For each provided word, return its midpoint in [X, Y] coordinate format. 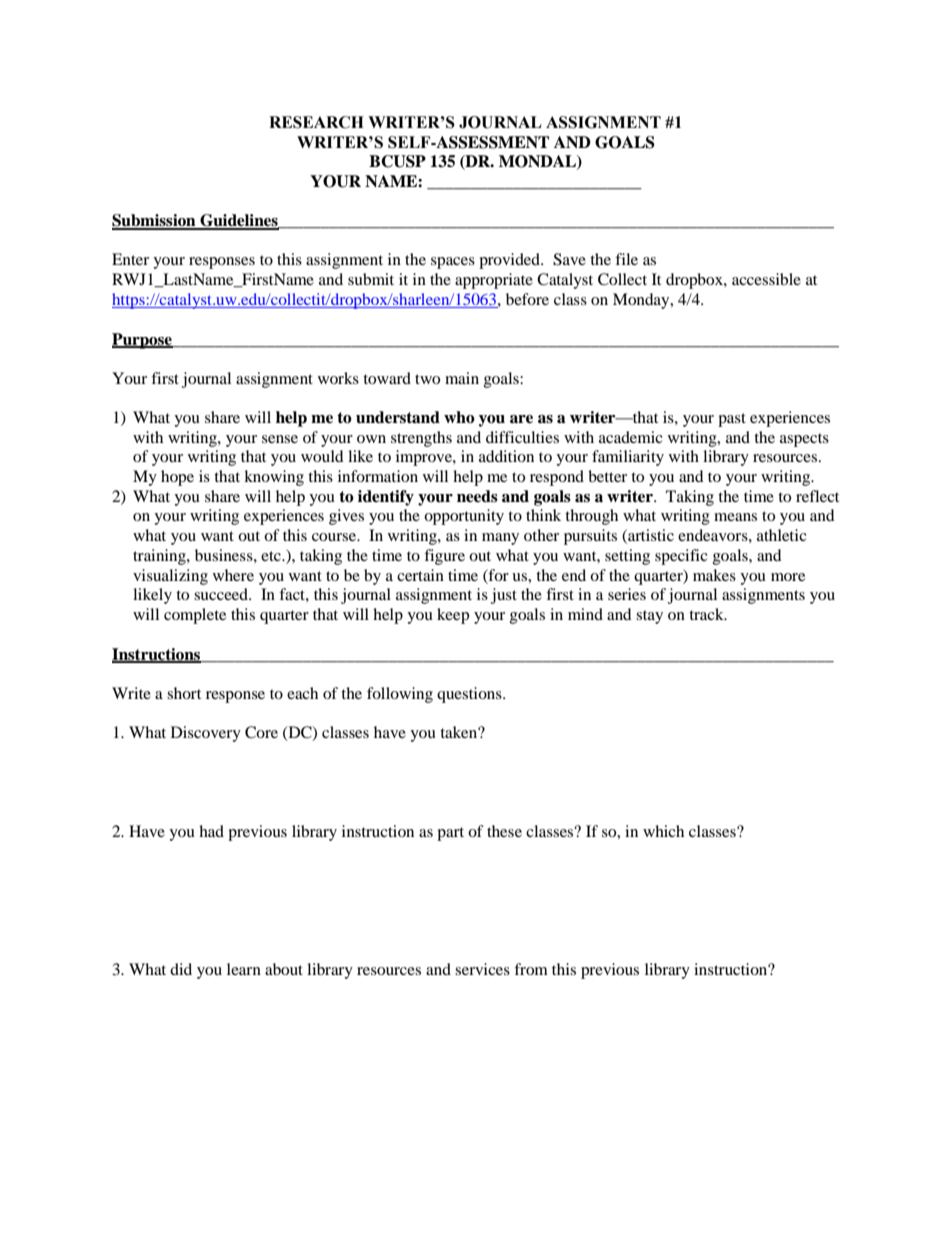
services [482, 969]
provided [510, 261]
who [459, 417]
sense [280, 439]
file [626, 259]
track [707, 614]
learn [244, 969]
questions [470, 695]
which [663, 831]
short [184, 693]
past [732, 420]
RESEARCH [316, 122]
